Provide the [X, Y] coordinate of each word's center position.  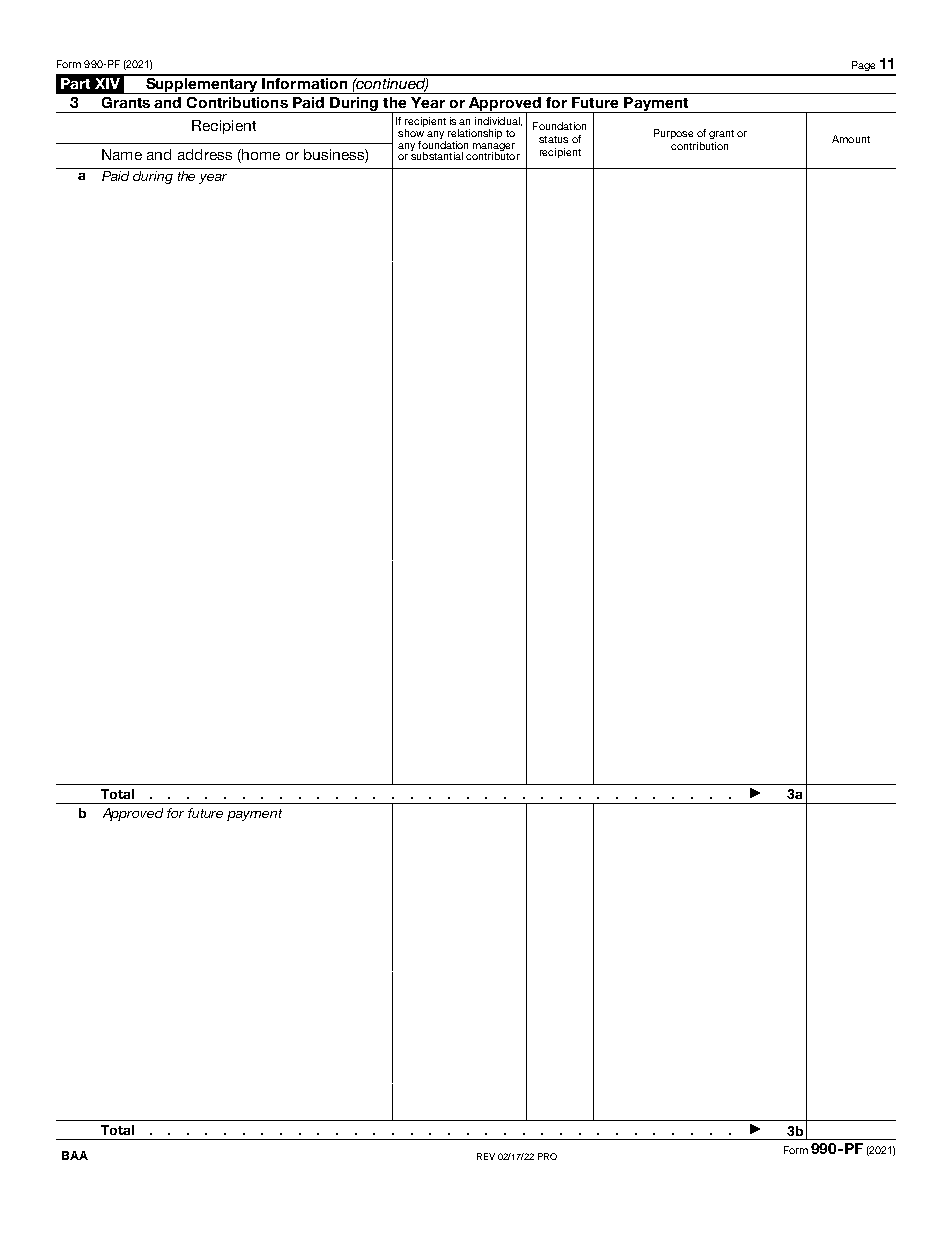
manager [494, 148]
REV [486, 1156]
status [553, 139]
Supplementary [201, 84]
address [205, 154]
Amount [851, 139]
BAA [75, 1155]
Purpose [673, 134]
